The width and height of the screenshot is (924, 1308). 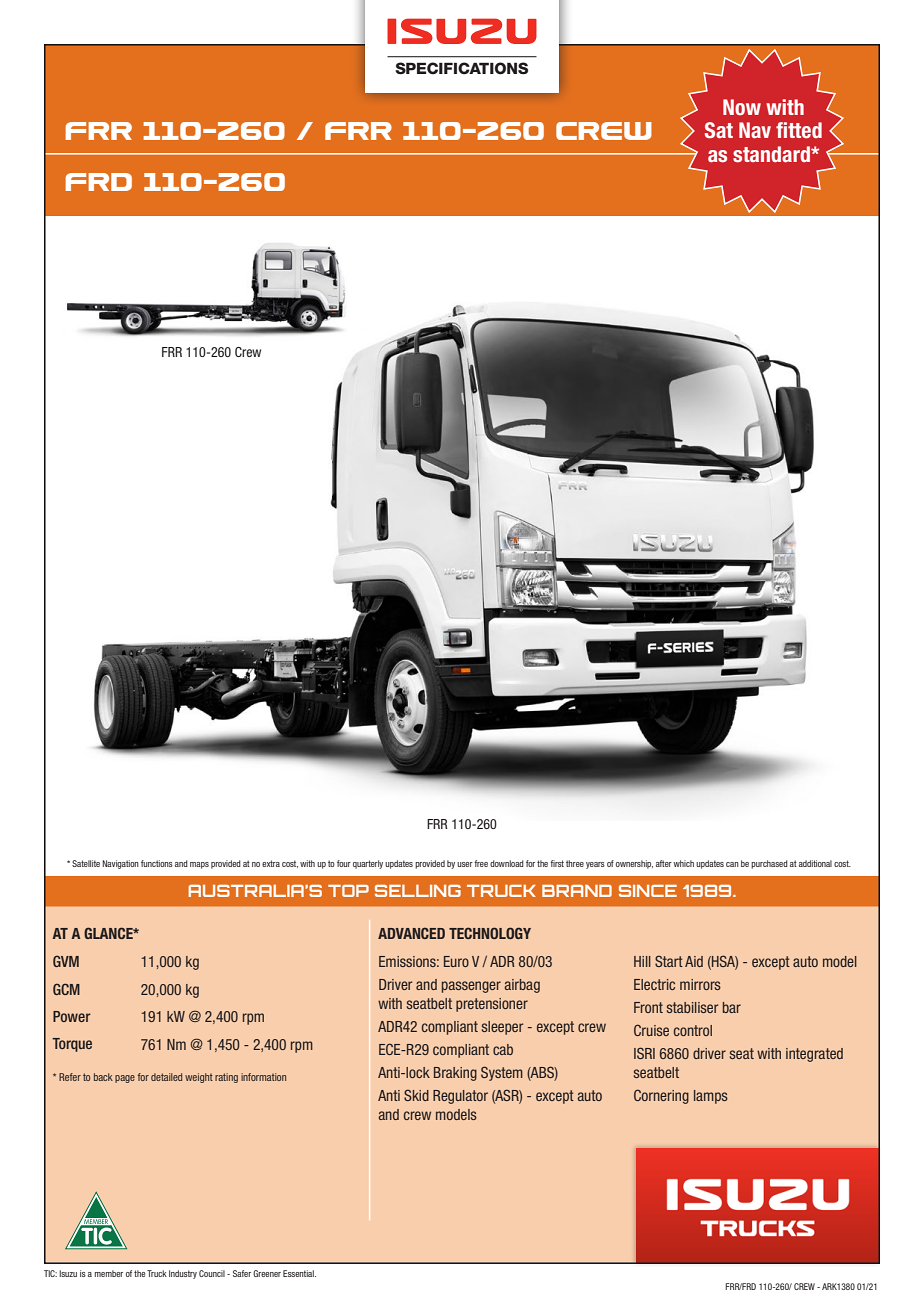 I want to click on Navigation, so click(x=120, y=864).
